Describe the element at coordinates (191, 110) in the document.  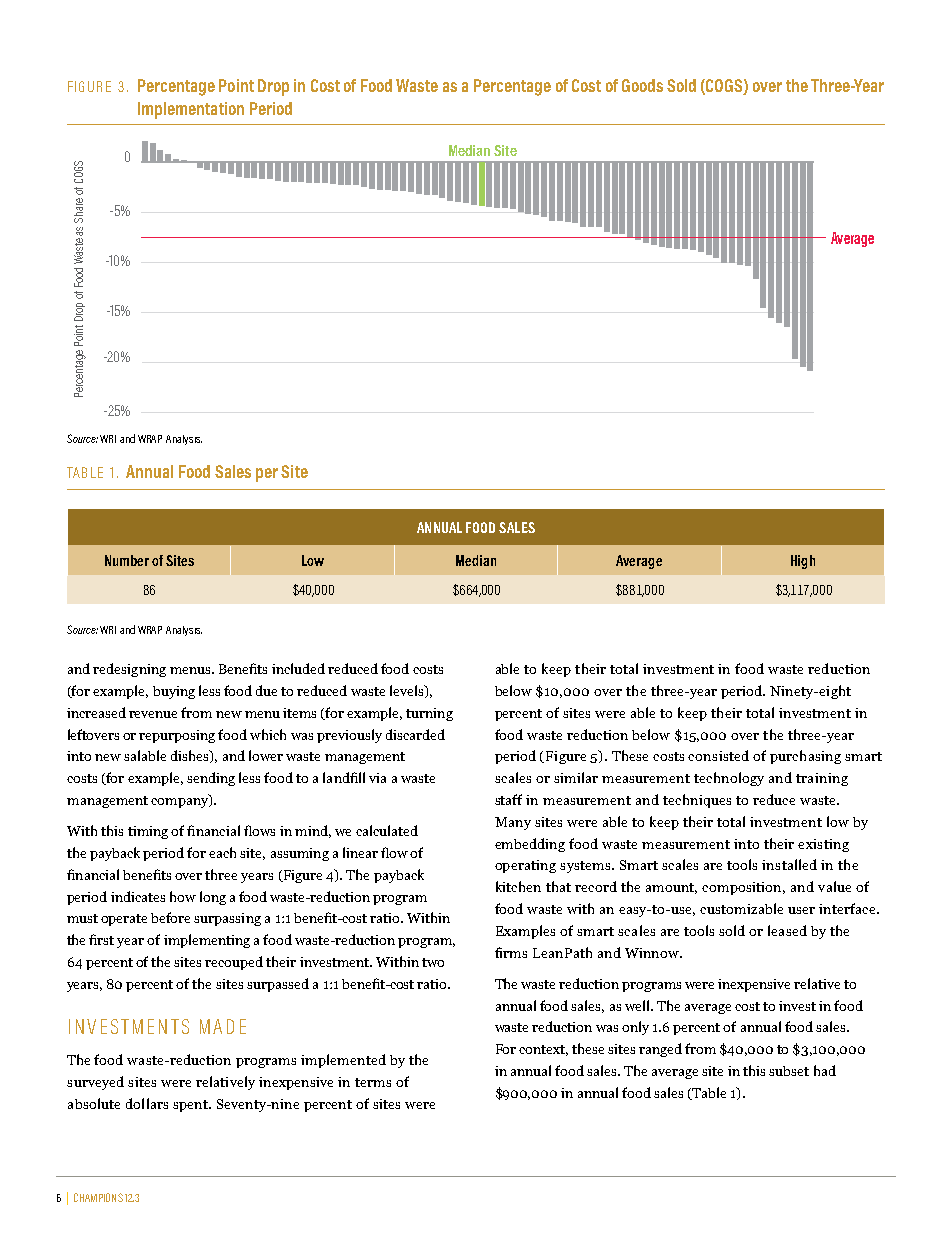
I see `Implementation` at that location.
